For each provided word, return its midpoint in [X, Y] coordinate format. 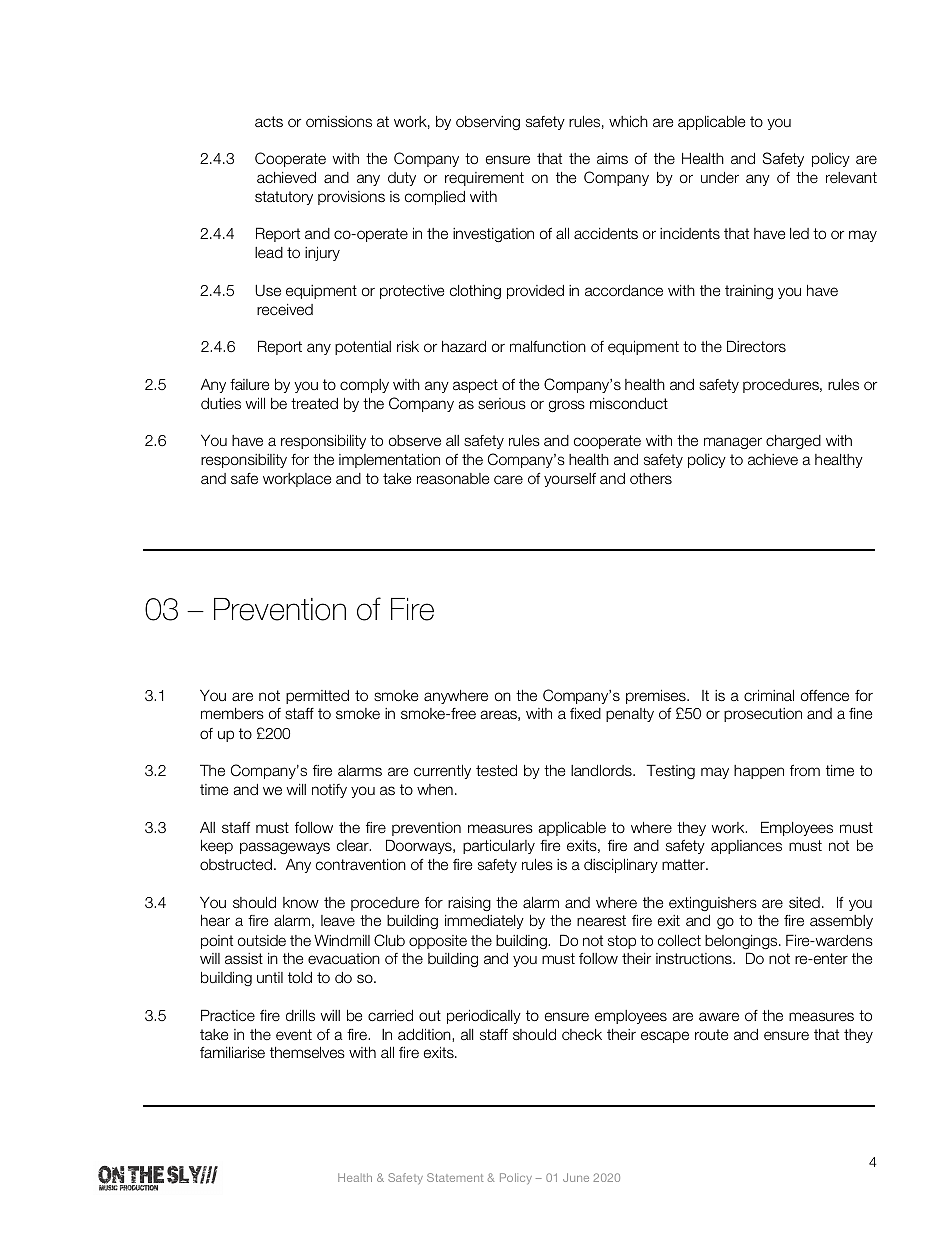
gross [567, 406]
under [720, 177]
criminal [769, 695]
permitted [317, 697]
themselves [307, 1052]
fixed [585, 713]
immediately [484, 922]
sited [804, 902]
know [301, 902]
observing [488, 123]
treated [314, 403]
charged [793, 442]
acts [269, 121]
